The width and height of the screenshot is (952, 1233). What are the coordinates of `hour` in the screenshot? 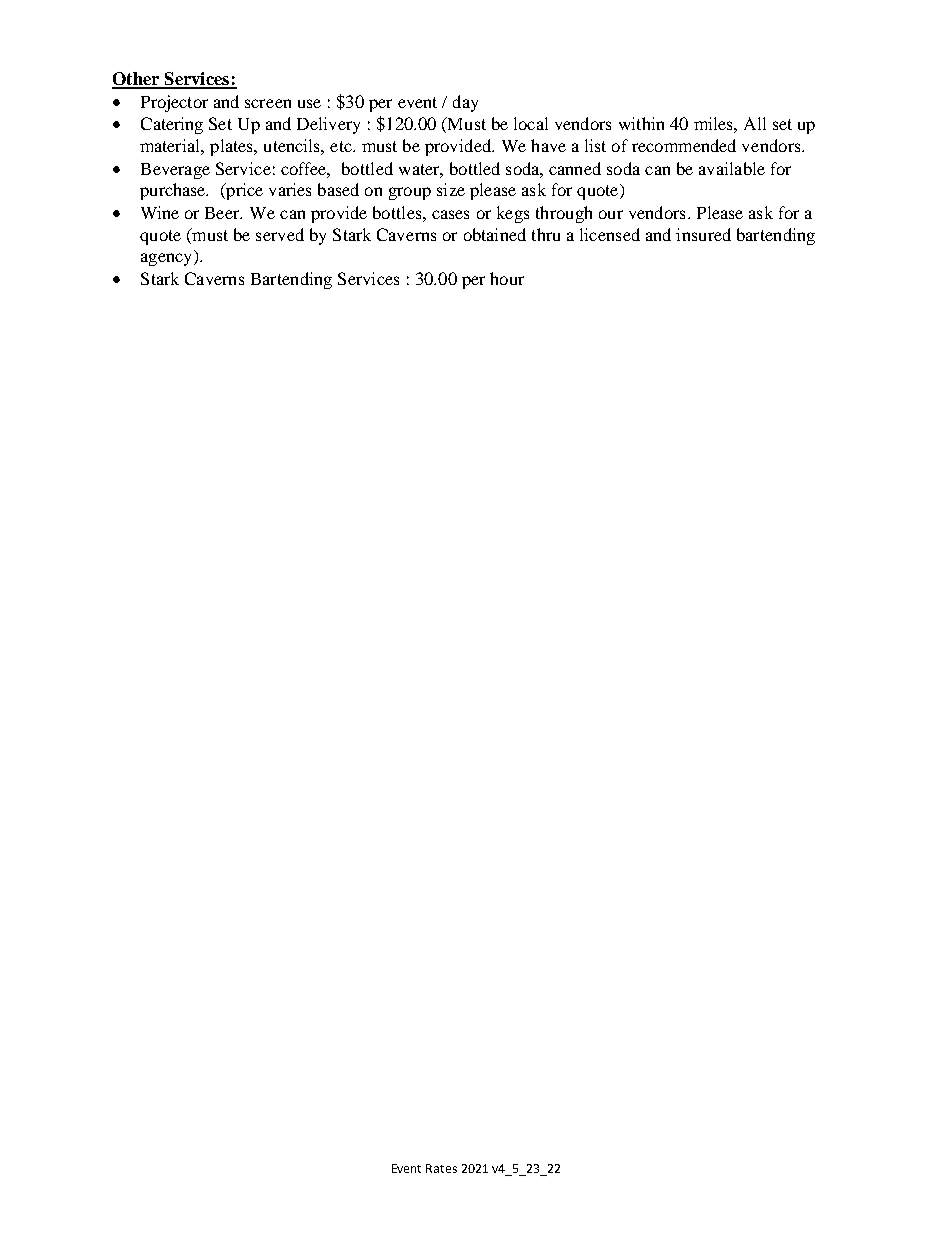 It's located at (507, 278).
